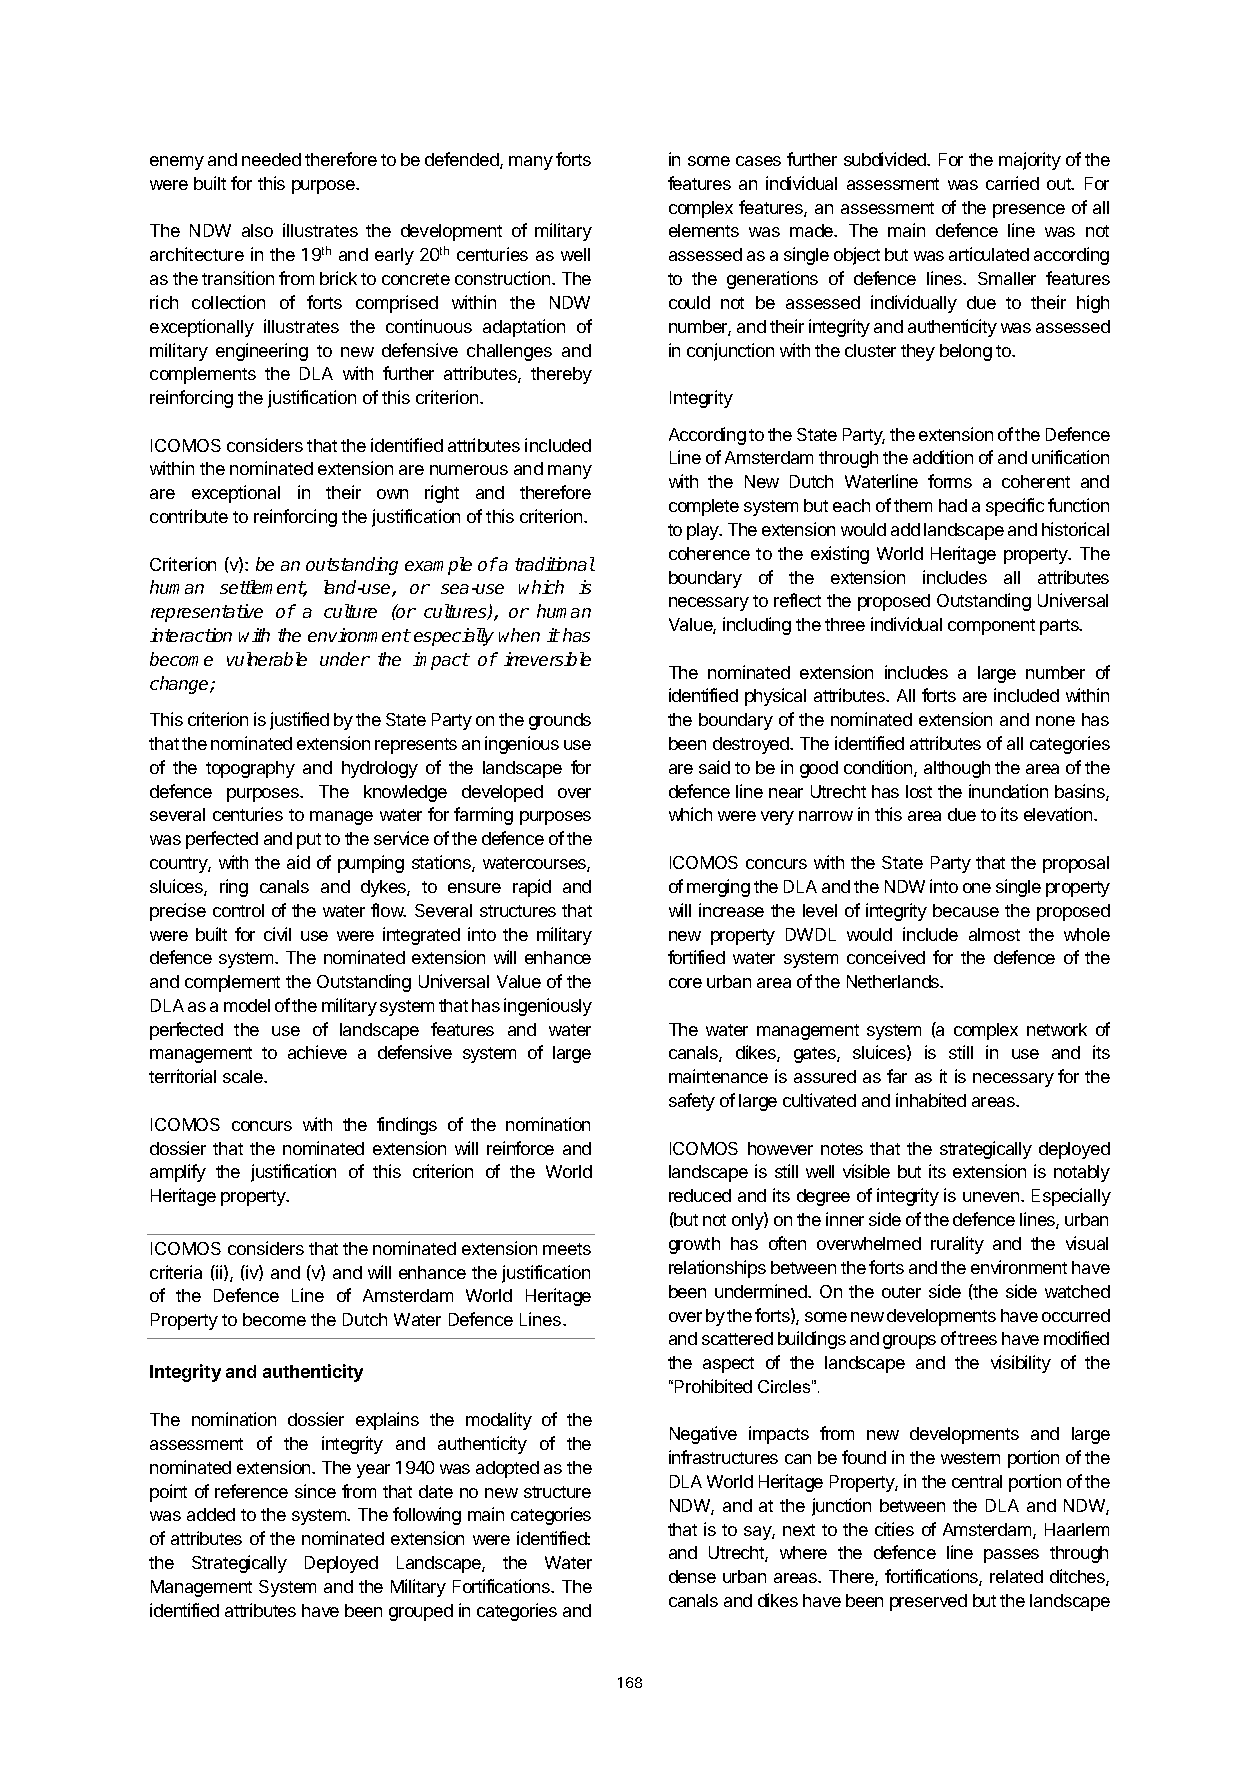 The image size is (1260, 1783). What do you see at coordinates (692, 1576) in the screenshot?
I see `dense` at bounding box center [692, 1576].
